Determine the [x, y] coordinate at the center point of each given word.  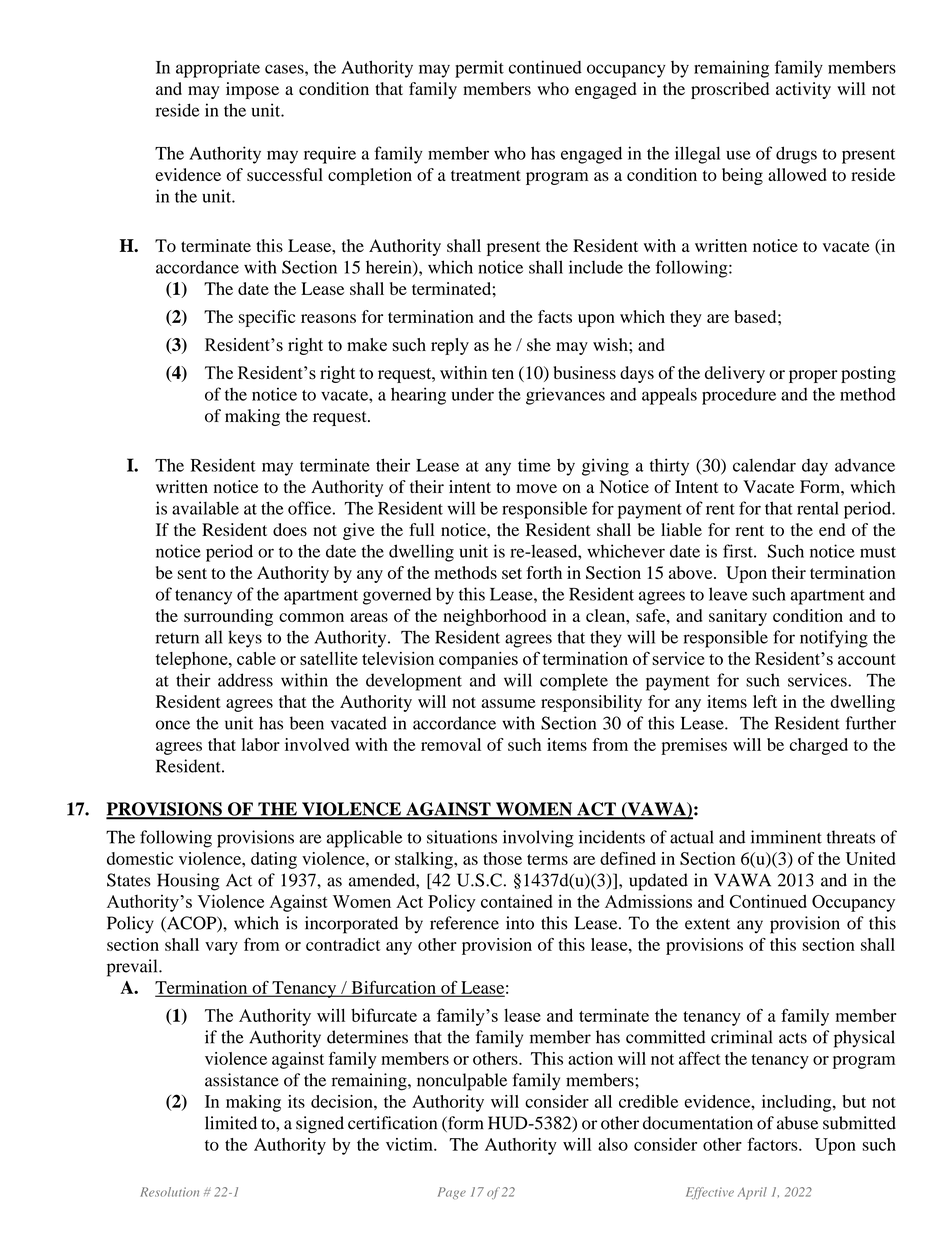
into [520, 923]
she [539, 344]
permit [479, 69]
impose [252, 90]
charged [819, 746]
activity [803, 90]
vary [221, 948]
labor [260, 744]
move [536, 488]
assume [509, 703]
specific [267, 318]
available [205, 508]
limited [231, 1123]
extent [707, 924]
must [878, 552]
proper [813, 376]
